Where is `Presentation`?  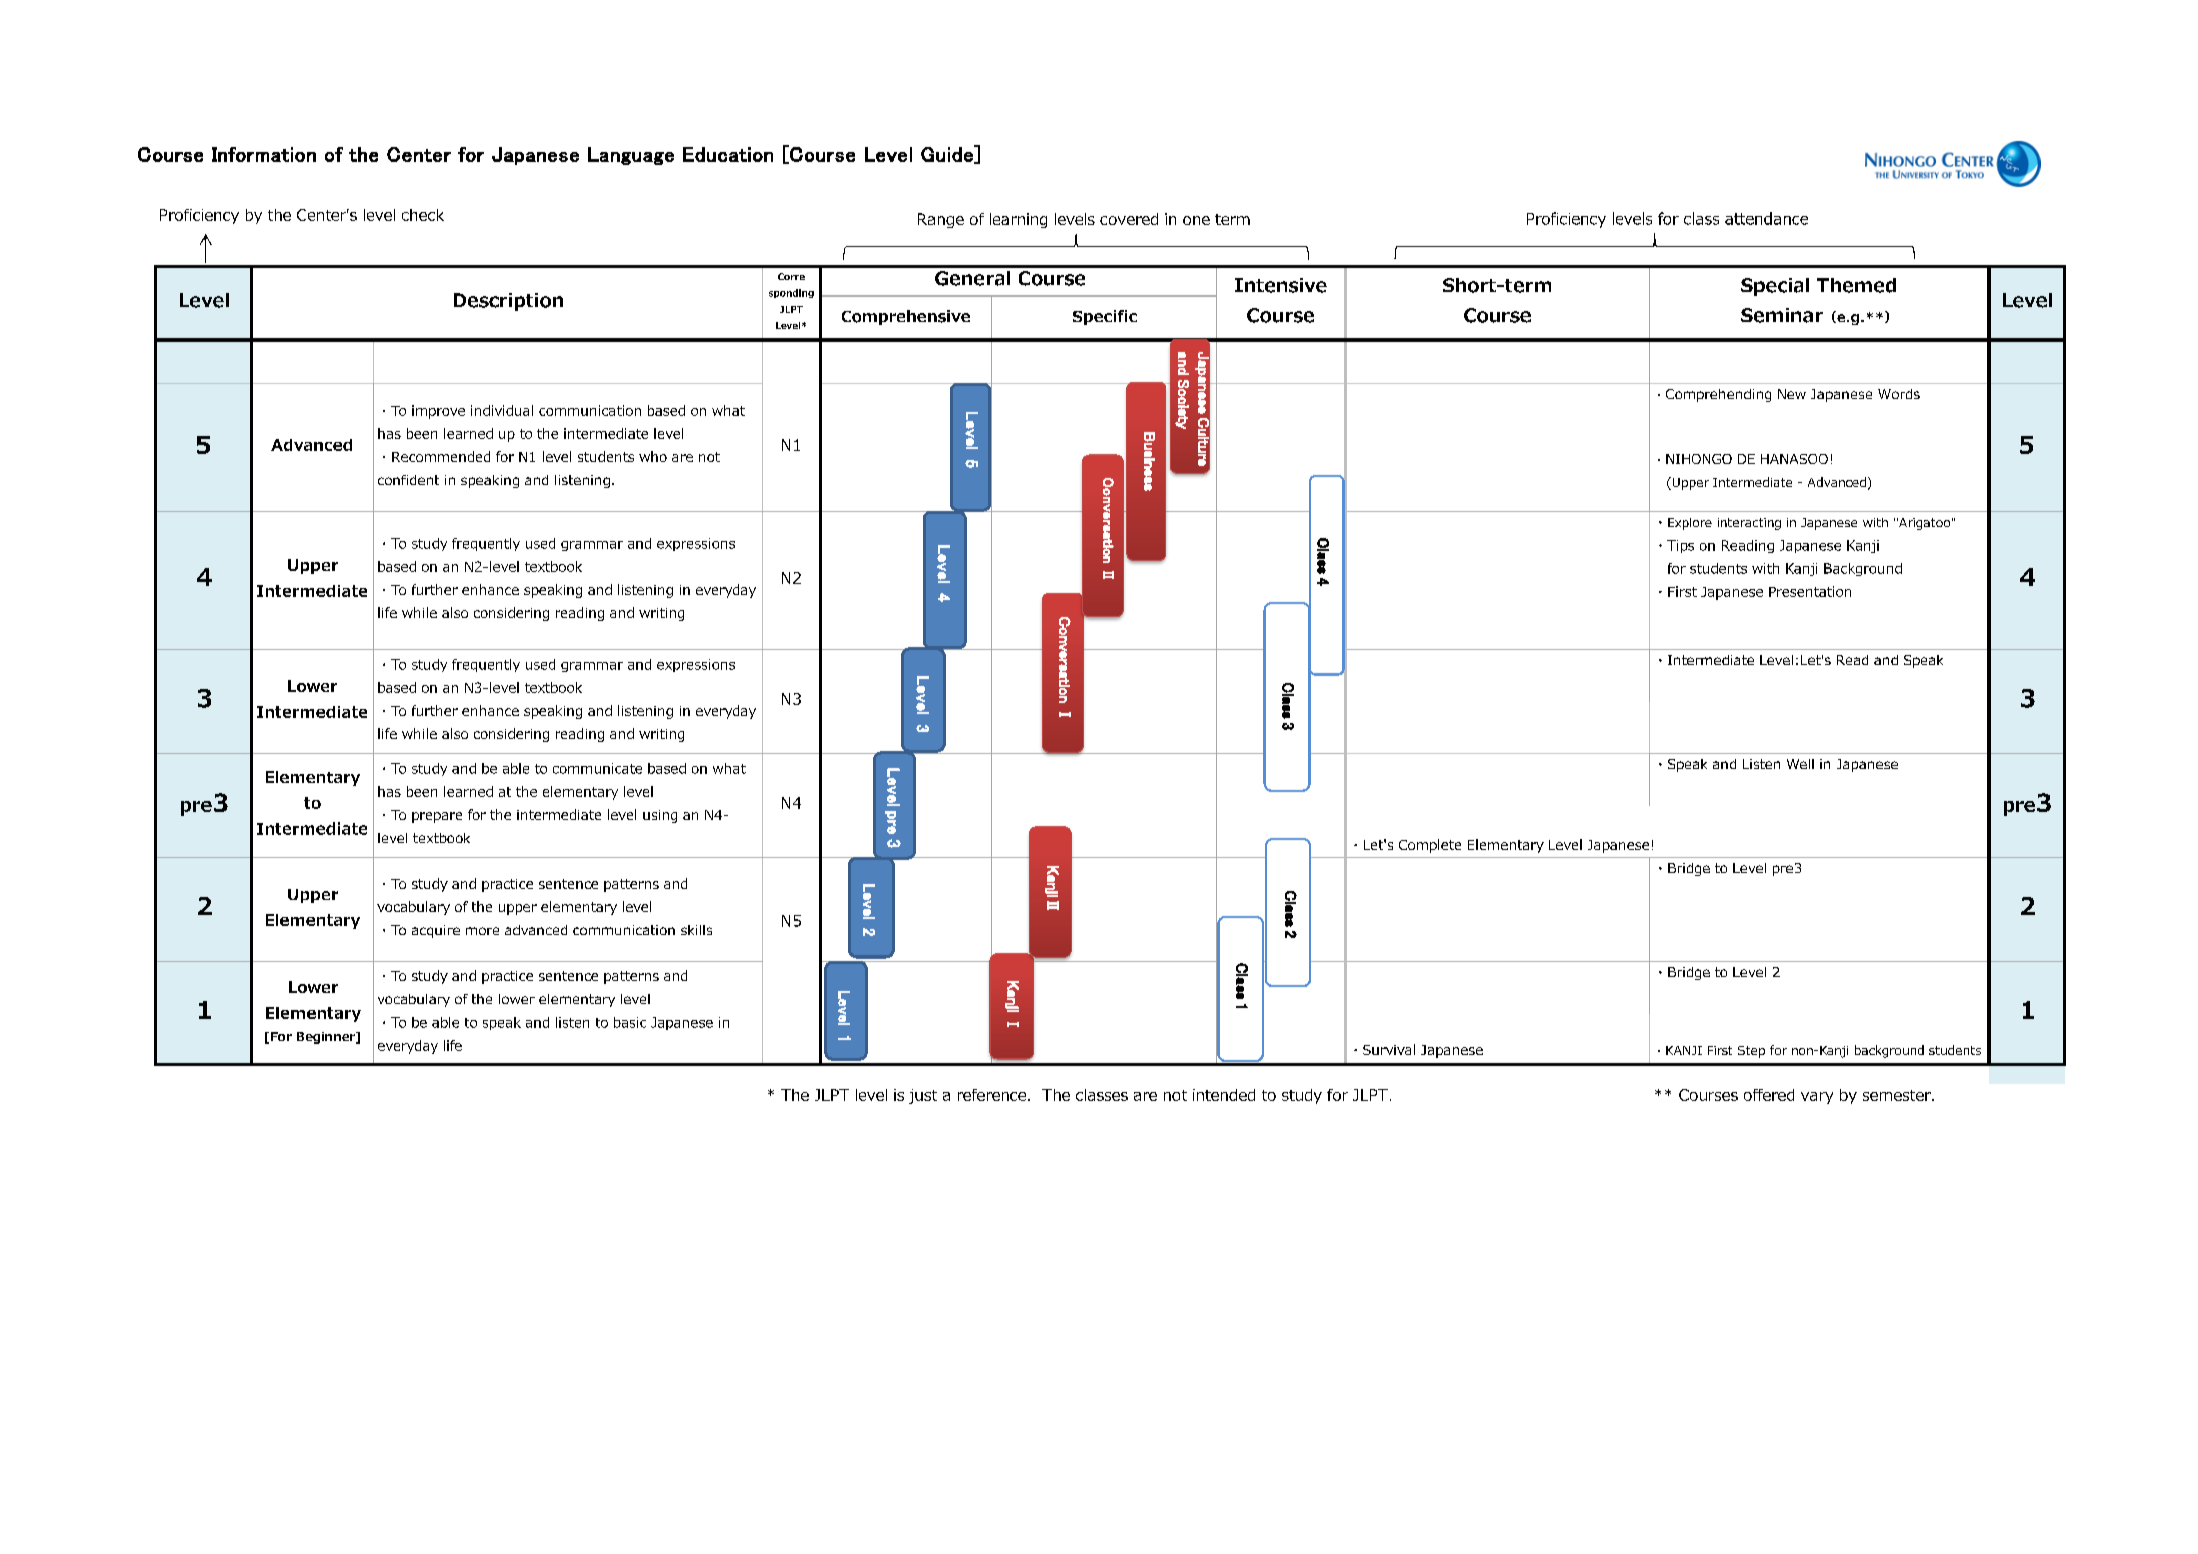
Presentation is located at coordinates (1810, 591).
